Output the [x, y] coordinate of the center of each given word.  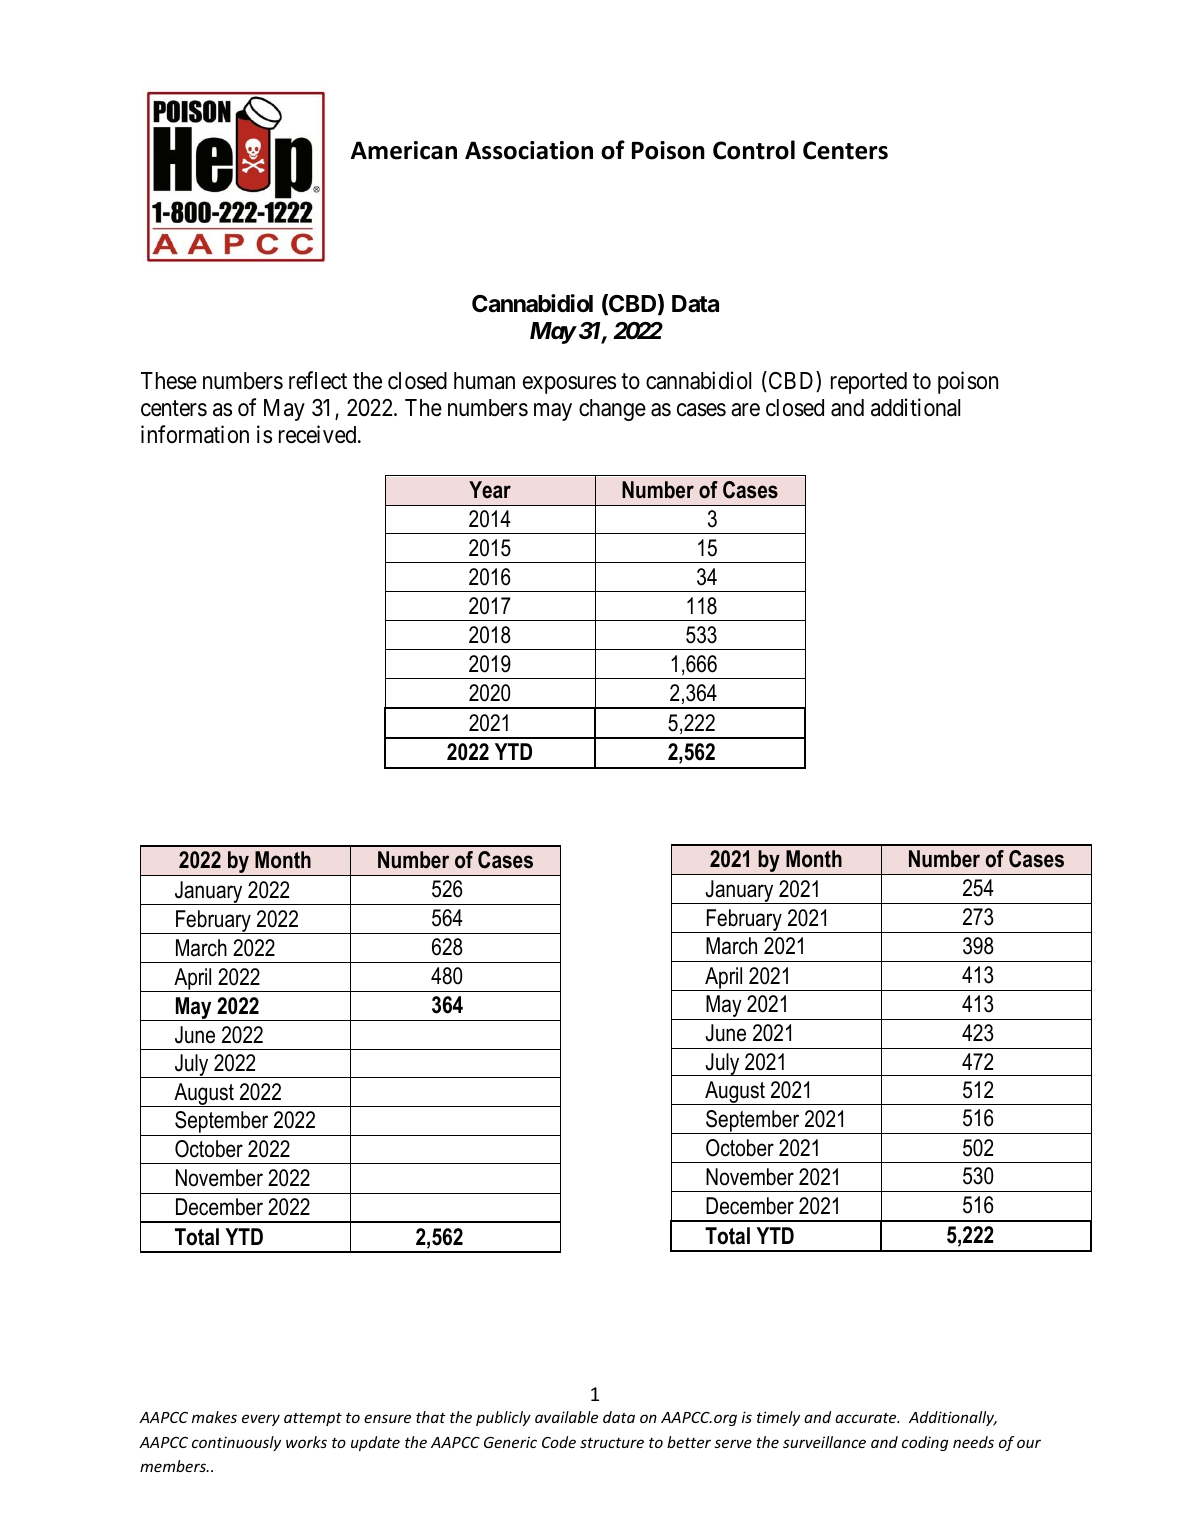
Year [490, 490]
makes [214, 1417]
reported [869, 383]
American [404, 150]
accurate [867, 1418]
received [319, 434]
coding [925, 1443]
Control [754, 150]
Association [529, 150]
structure [612, 1442]
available [566, 1417]
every [261, 1420]
